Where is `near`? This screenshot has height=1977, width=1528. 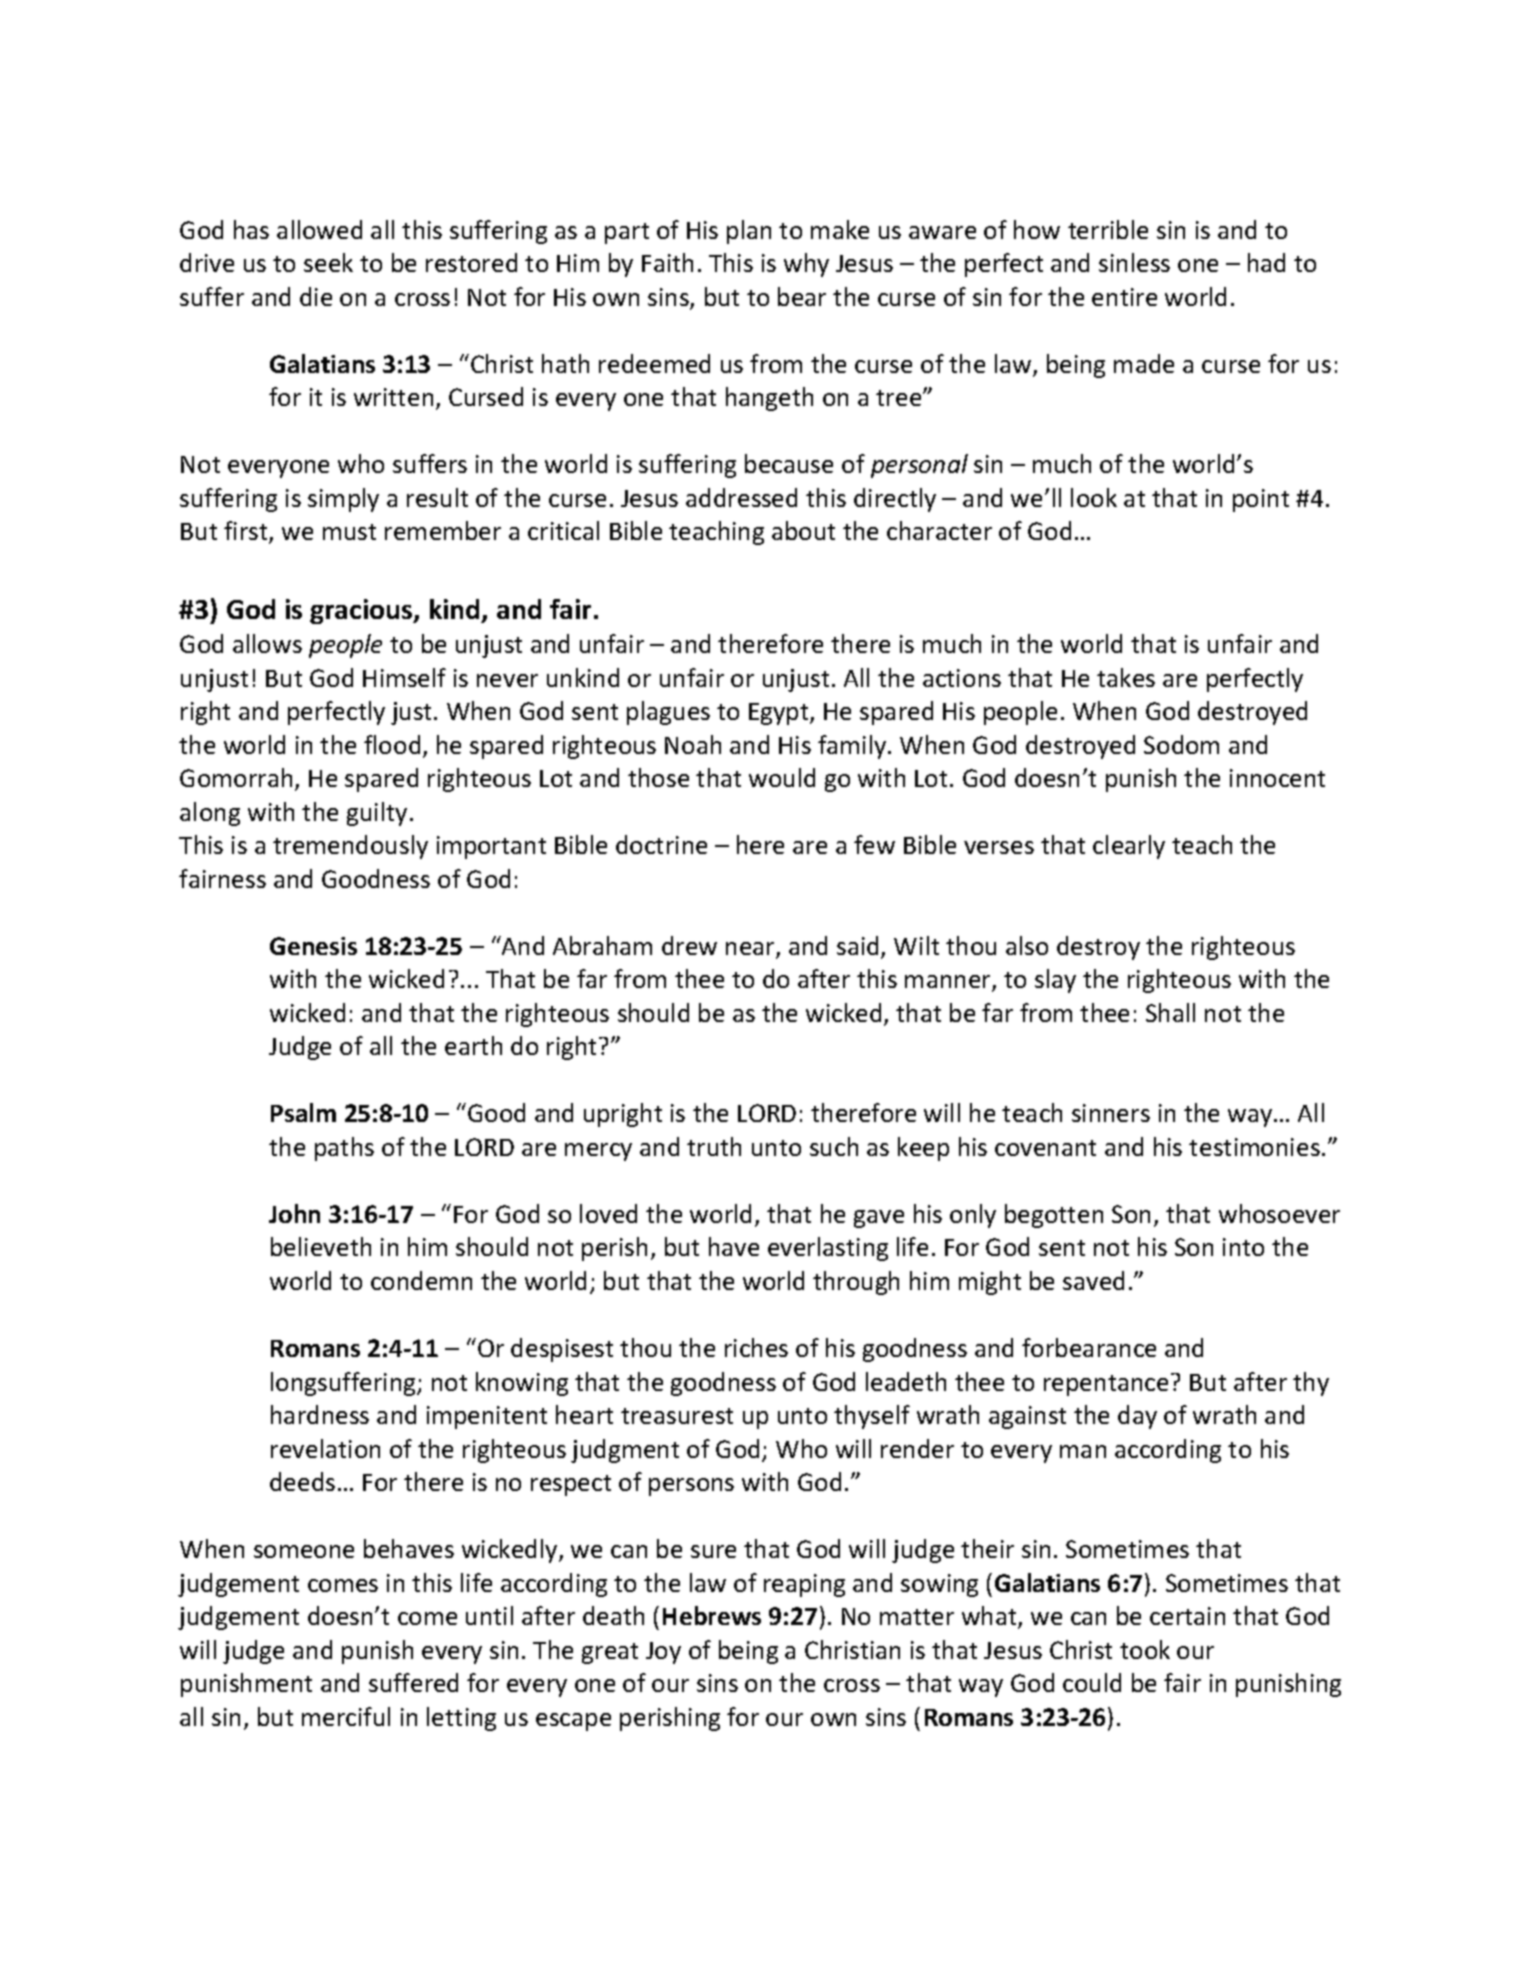
near is located at coordinates (751, 950).
